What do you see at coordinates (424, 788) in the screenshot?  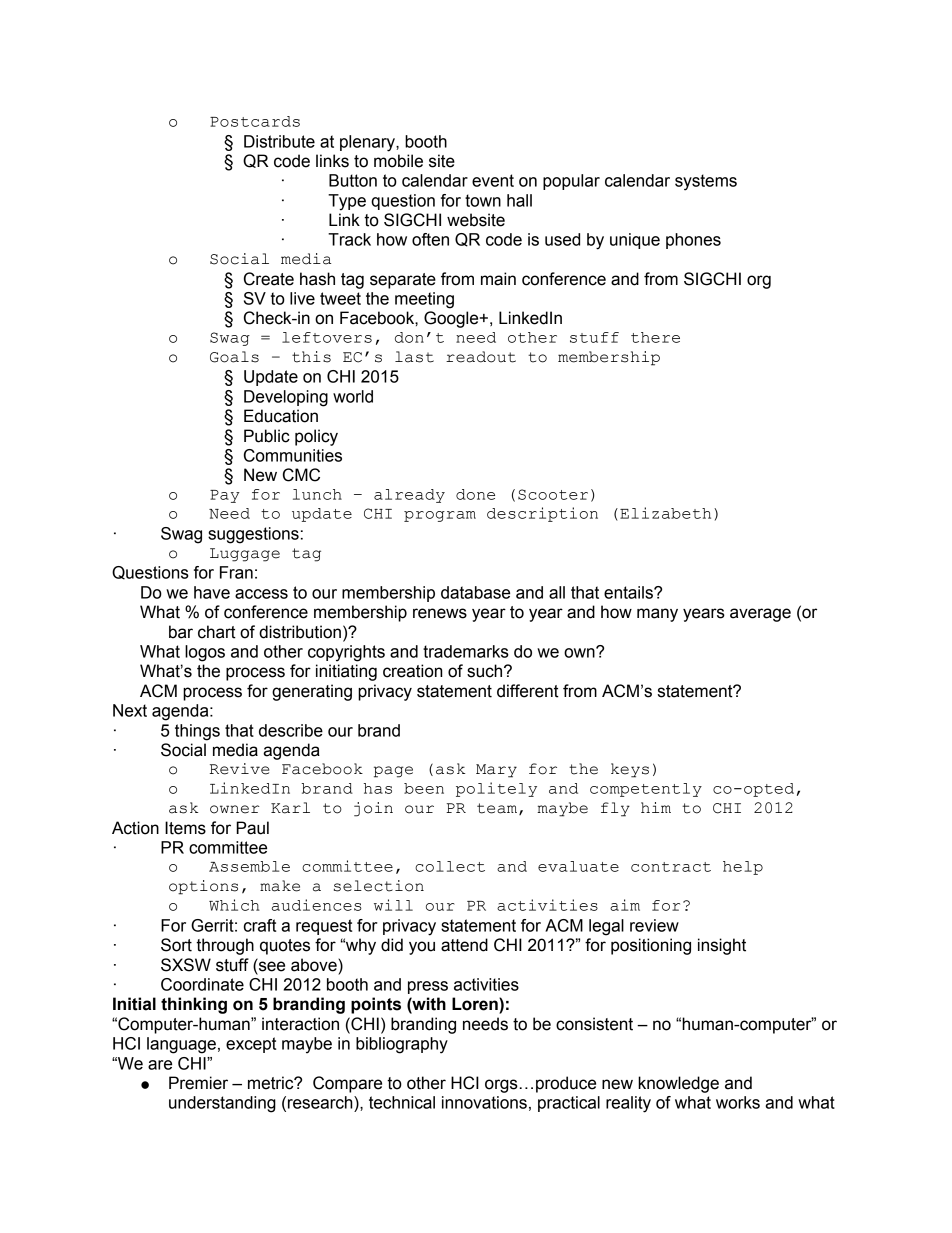 I see `been` at bounding box center [424, 788].
